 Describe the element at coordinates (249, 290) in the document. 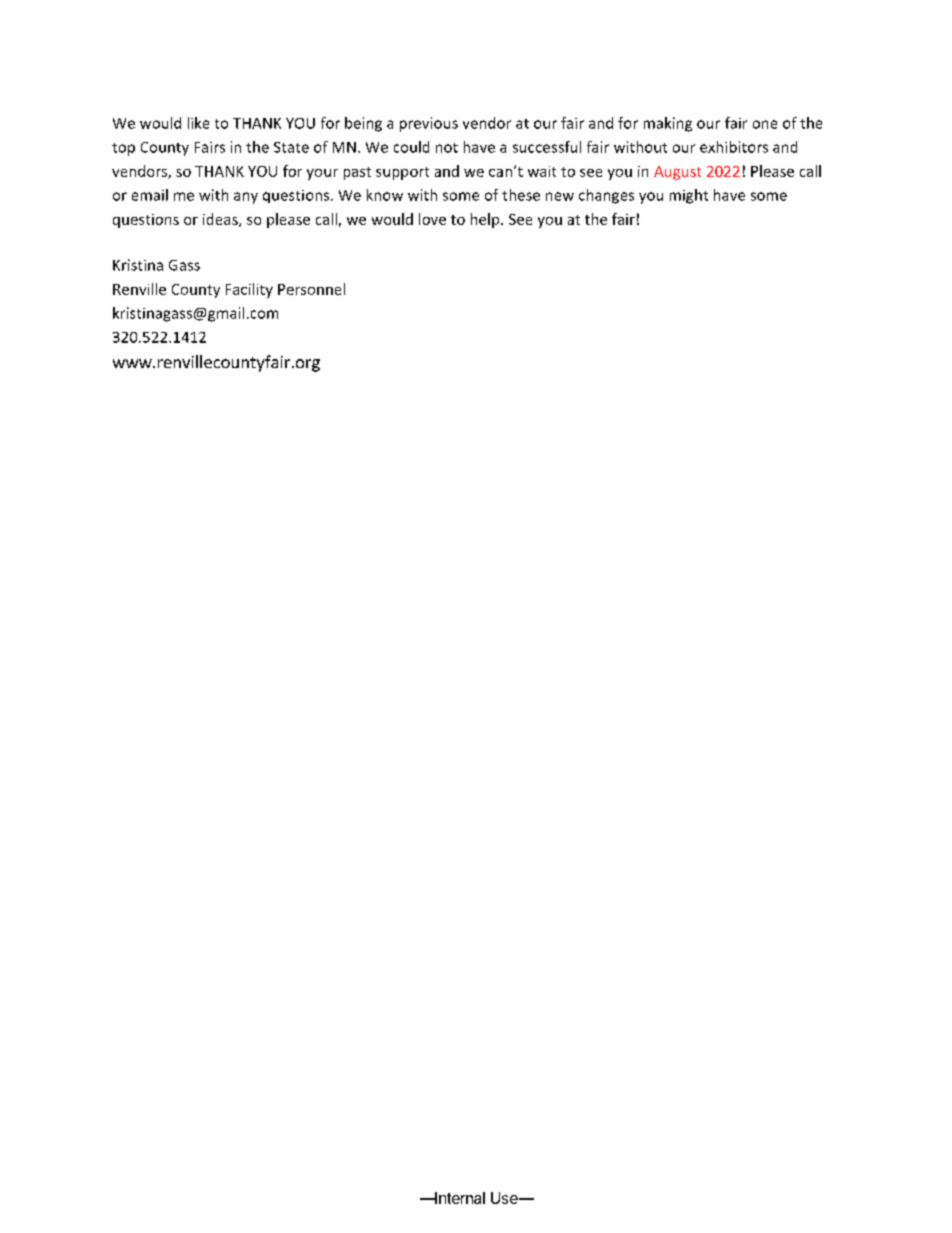

I see `Facility` at that location.
